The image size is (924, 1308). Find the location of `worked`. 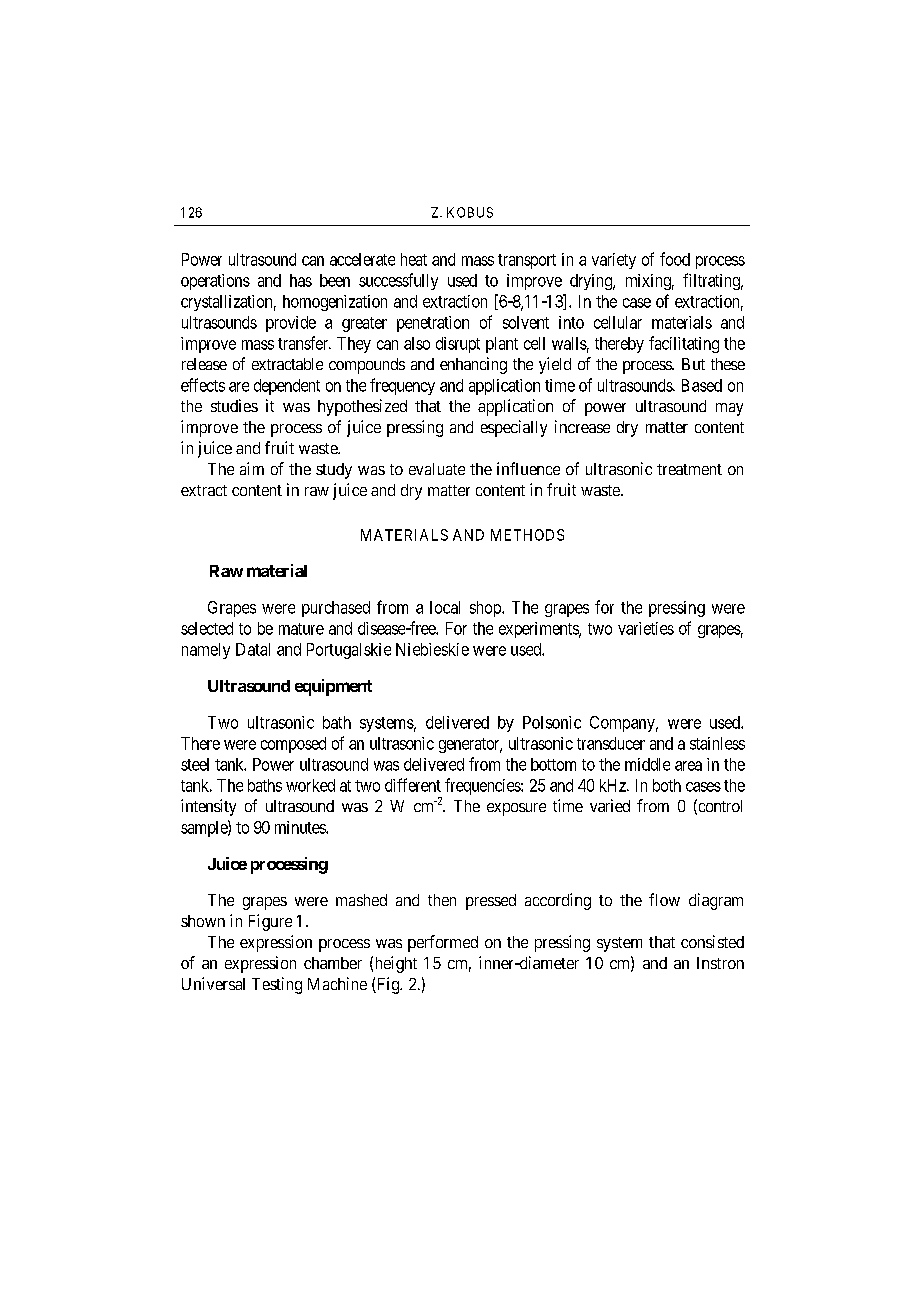

worked is located at coordinates (310, 785).
